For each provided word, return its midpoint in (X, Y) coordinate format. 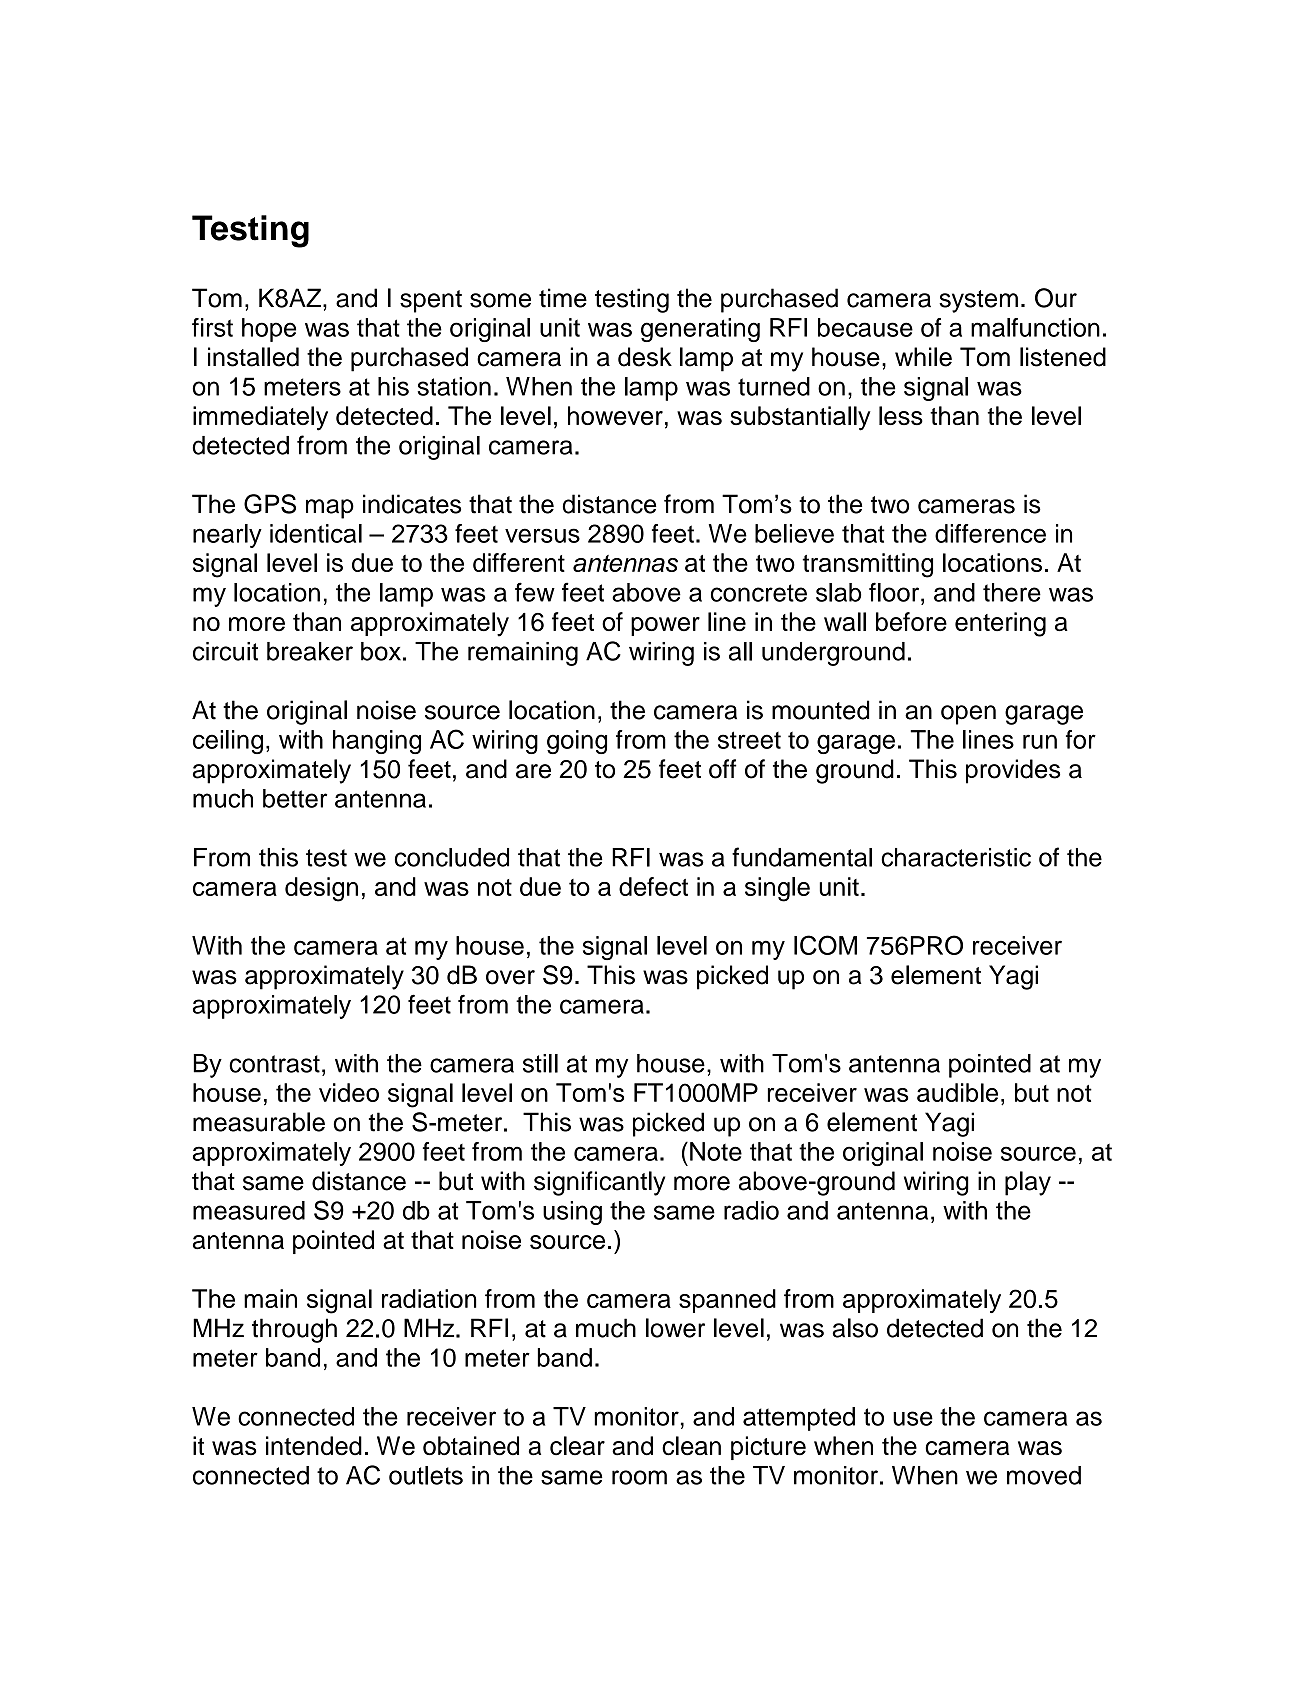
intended (314, 1446)
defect (653, 886)
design (321, 889)
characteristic (956, 857)
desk (645, 357)
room (639, 1477)
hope (269, 330)
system (978, 301)
